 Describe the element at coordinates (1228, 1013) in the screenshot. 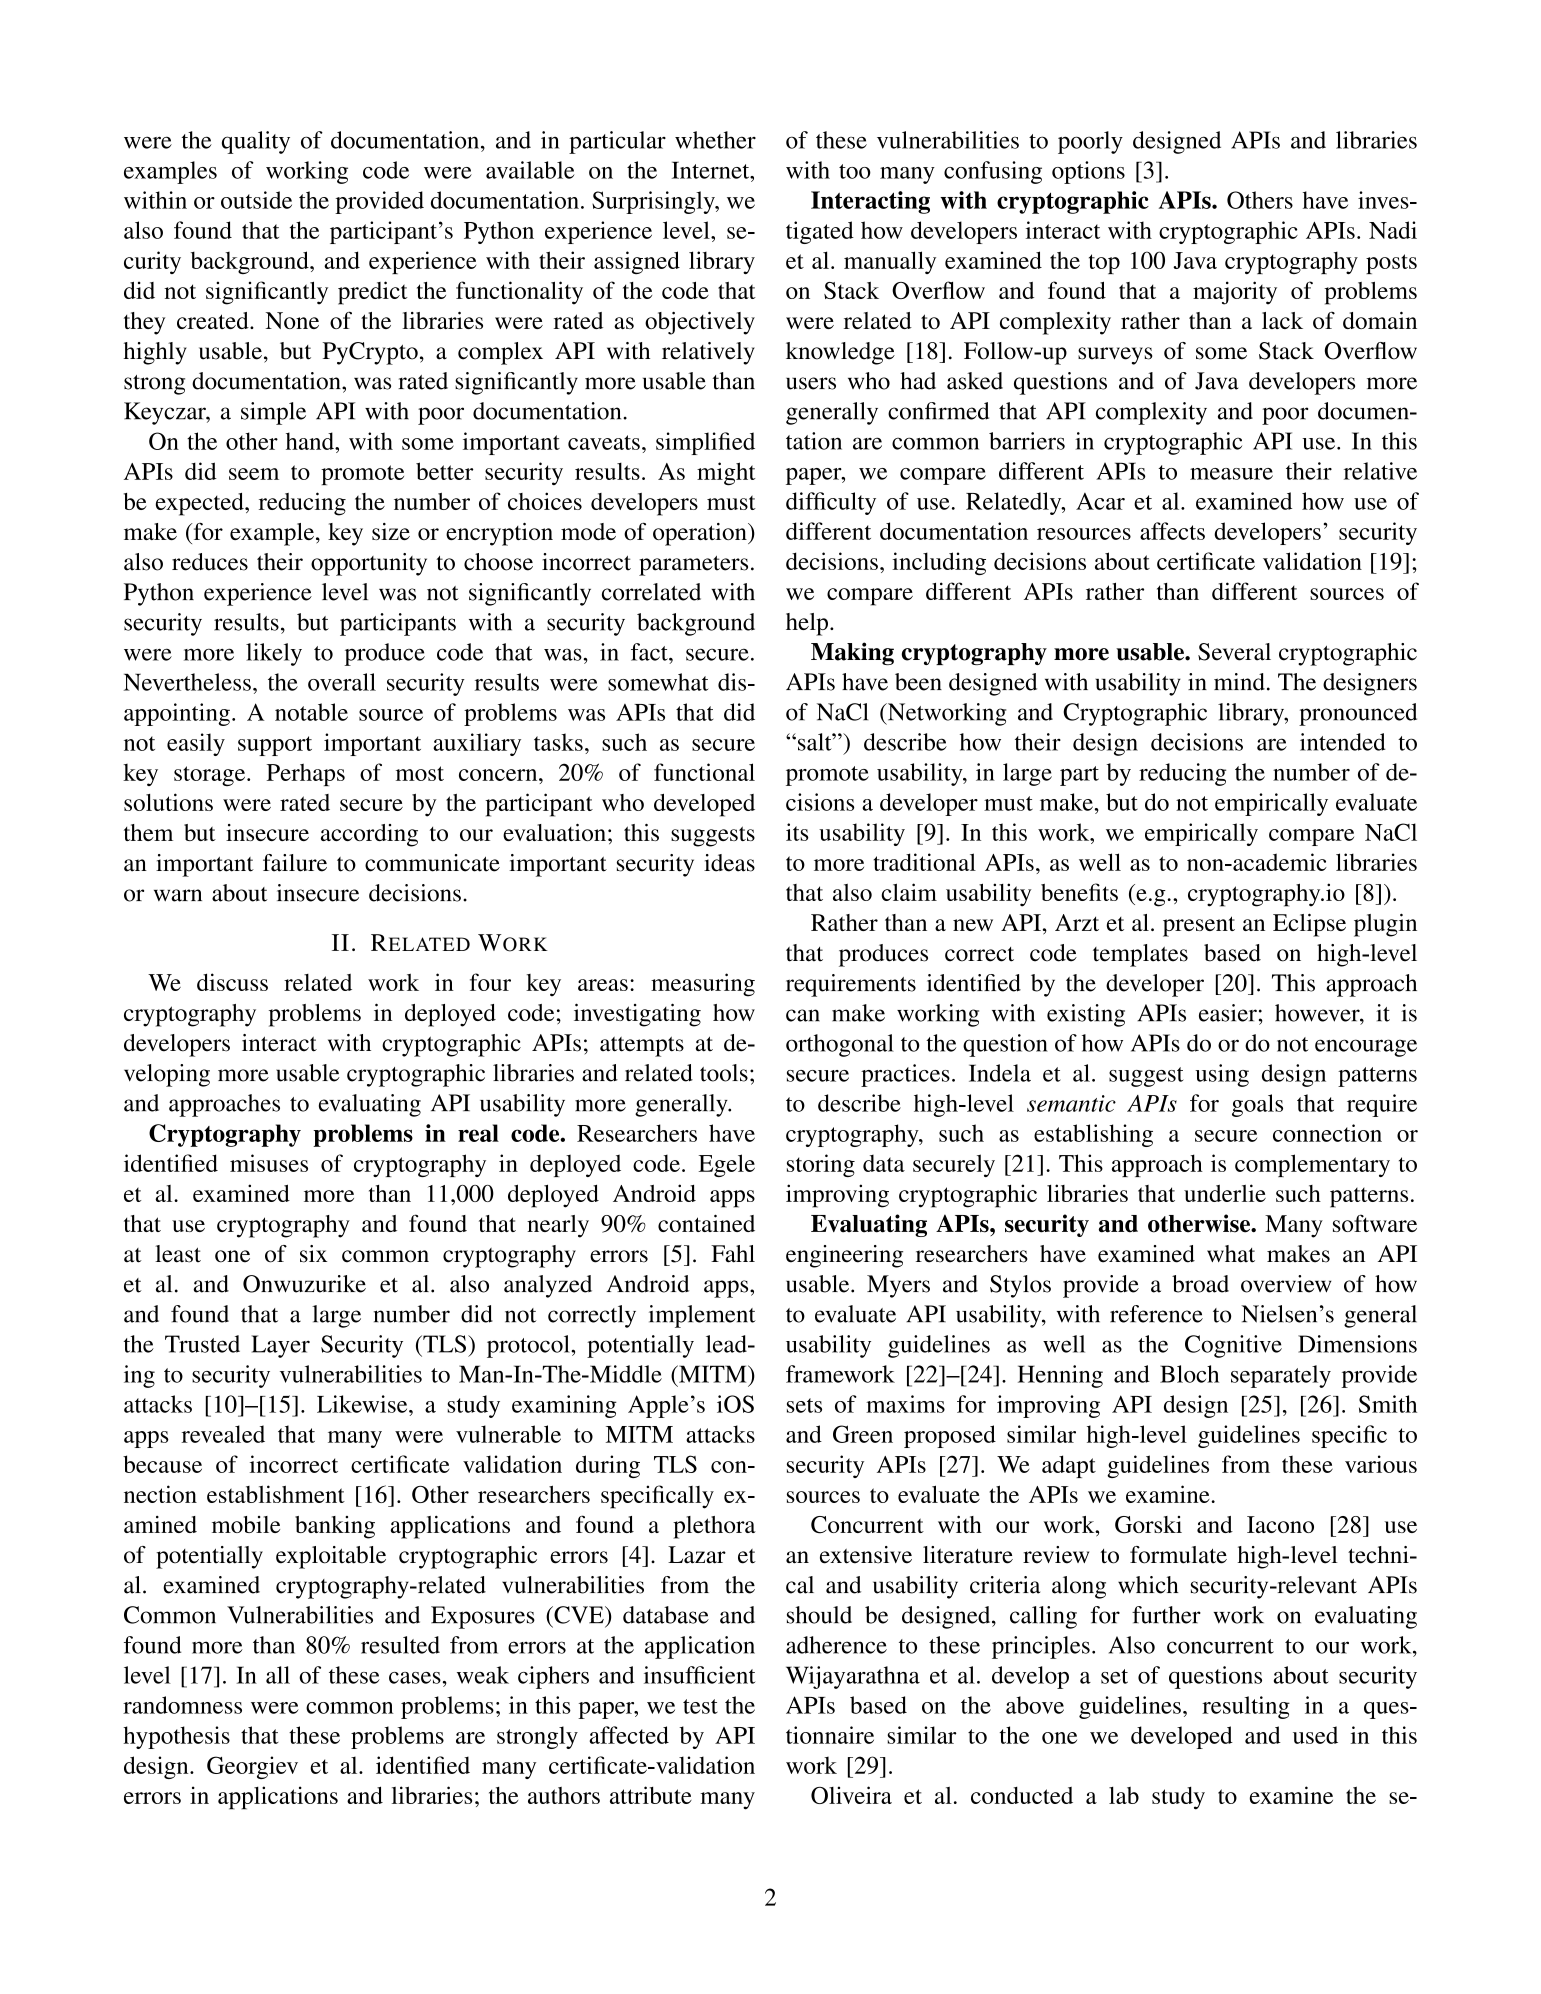

I see `easier` at that location.
